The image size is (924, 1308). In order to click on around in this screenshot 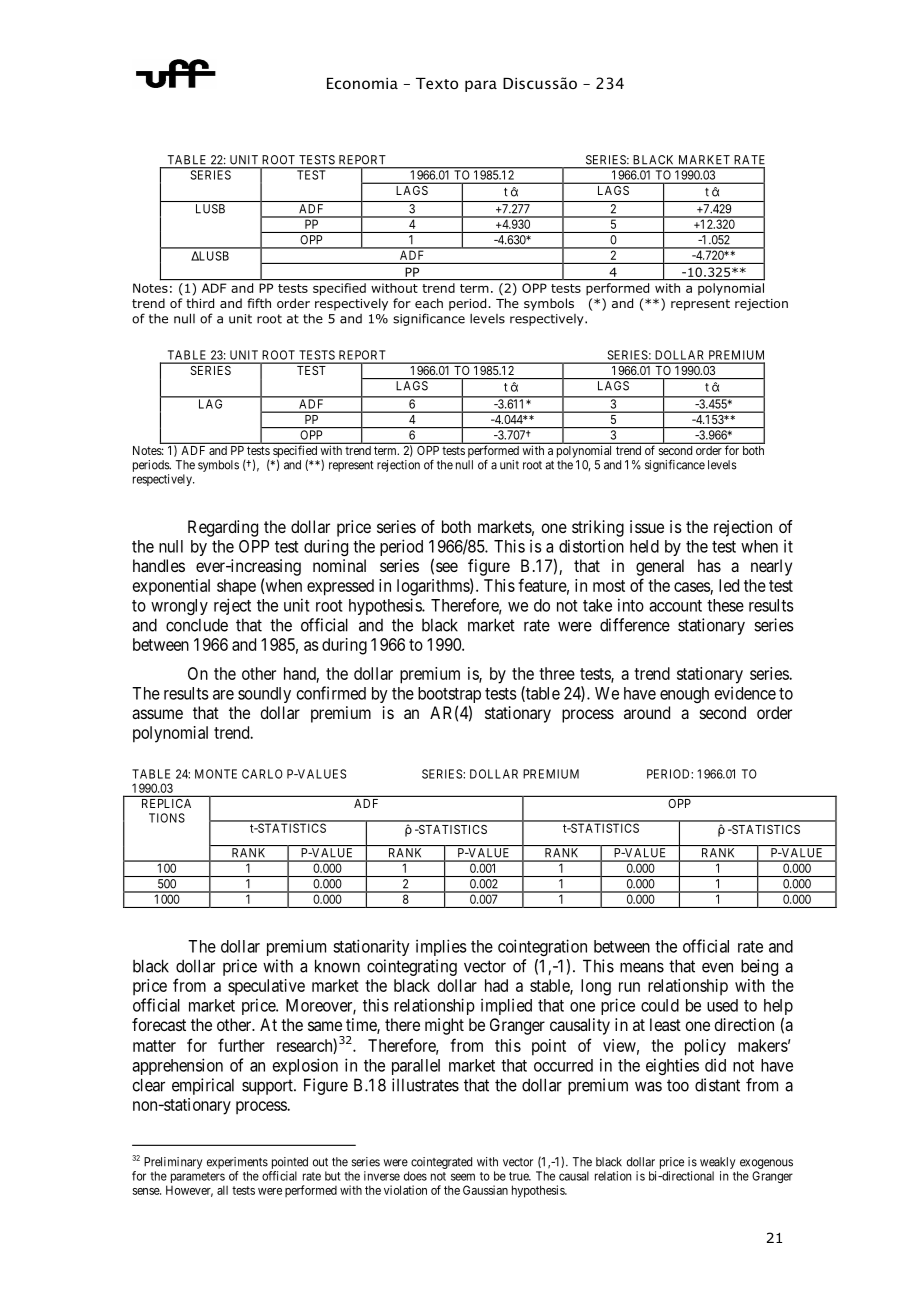, I will do `click(647, 712)`.
